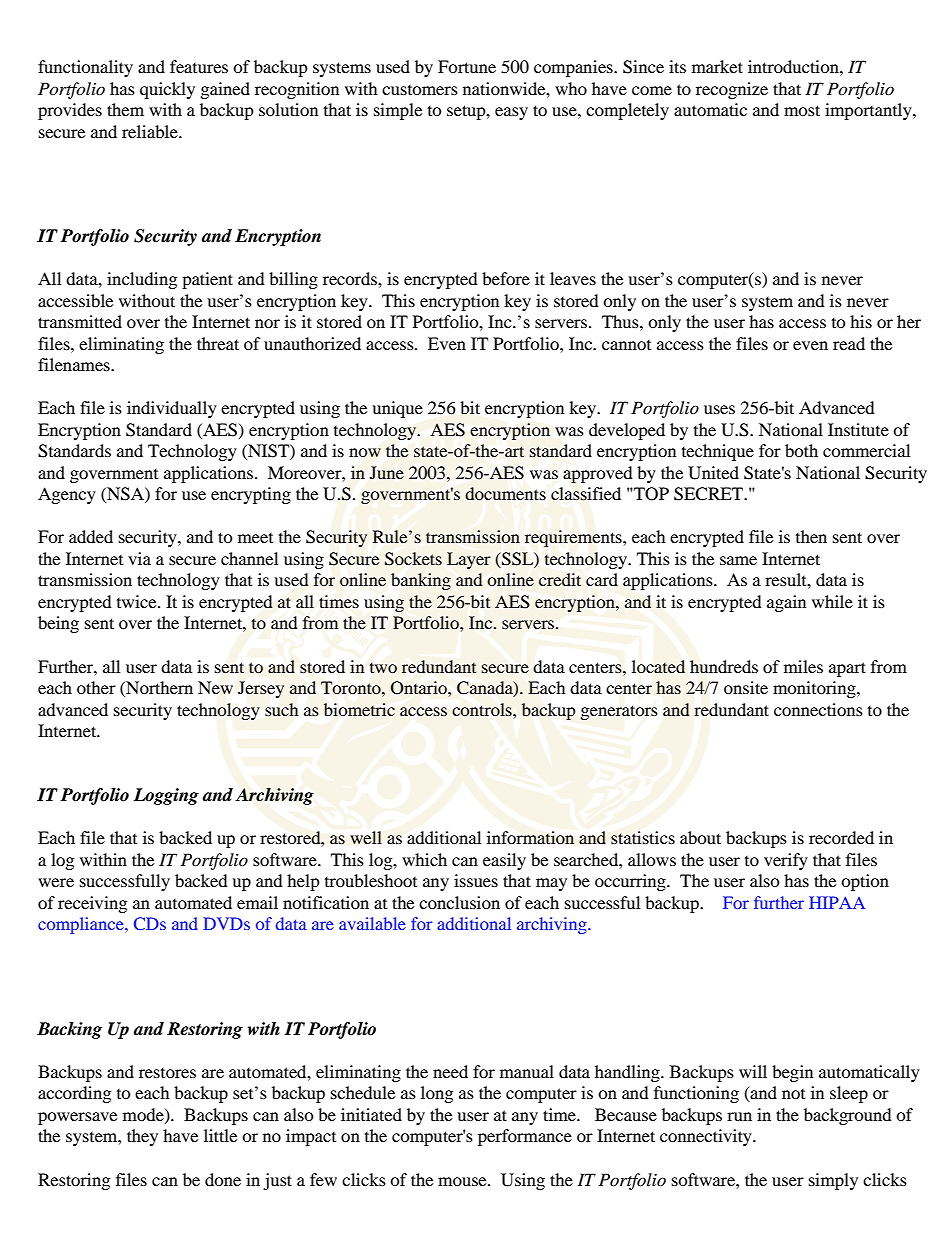 The image size is (952, 1233). I want to click on again, so click(786, 603).
